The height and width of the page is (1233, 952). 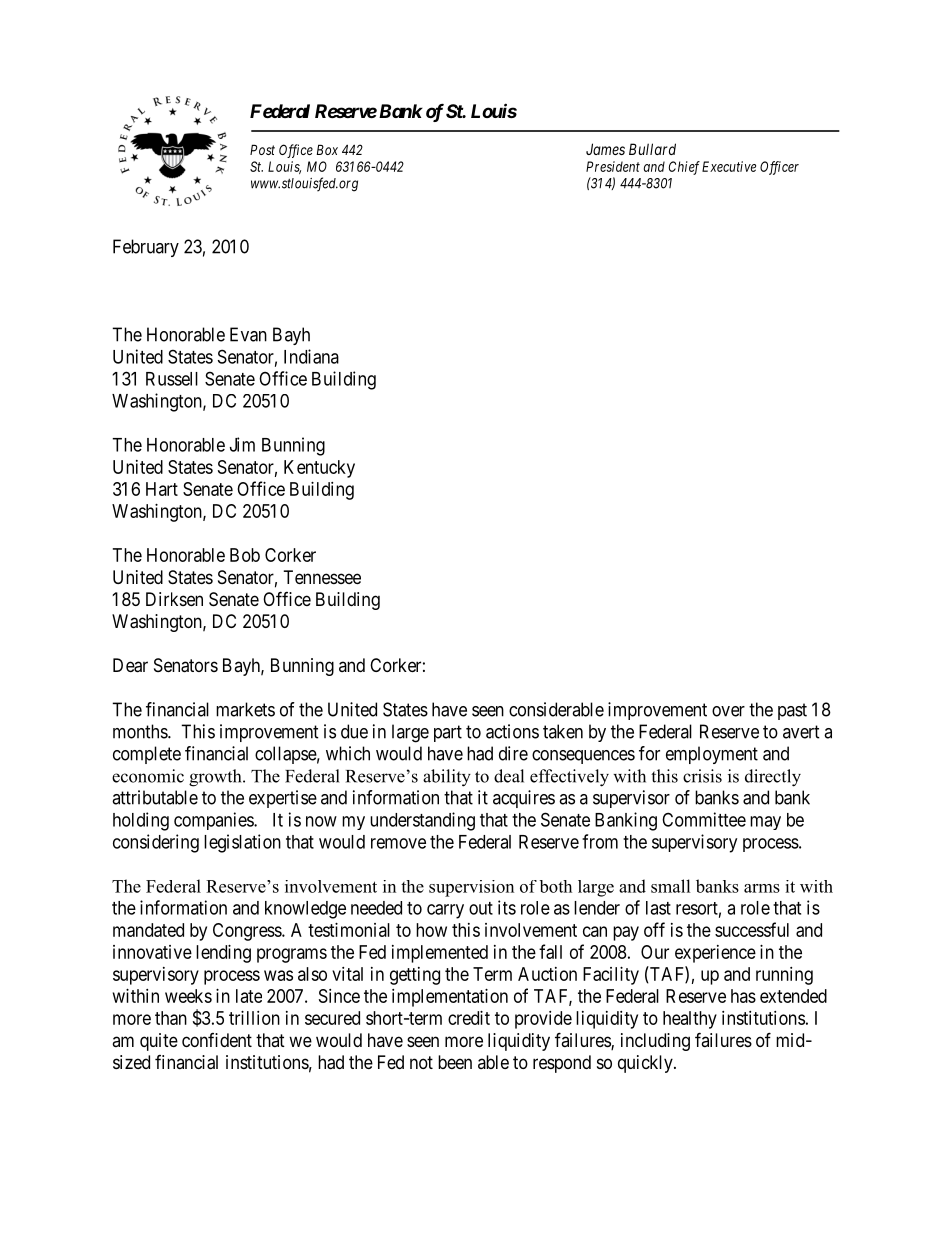 I want to click on confident, so click(x=217, y=1040).
